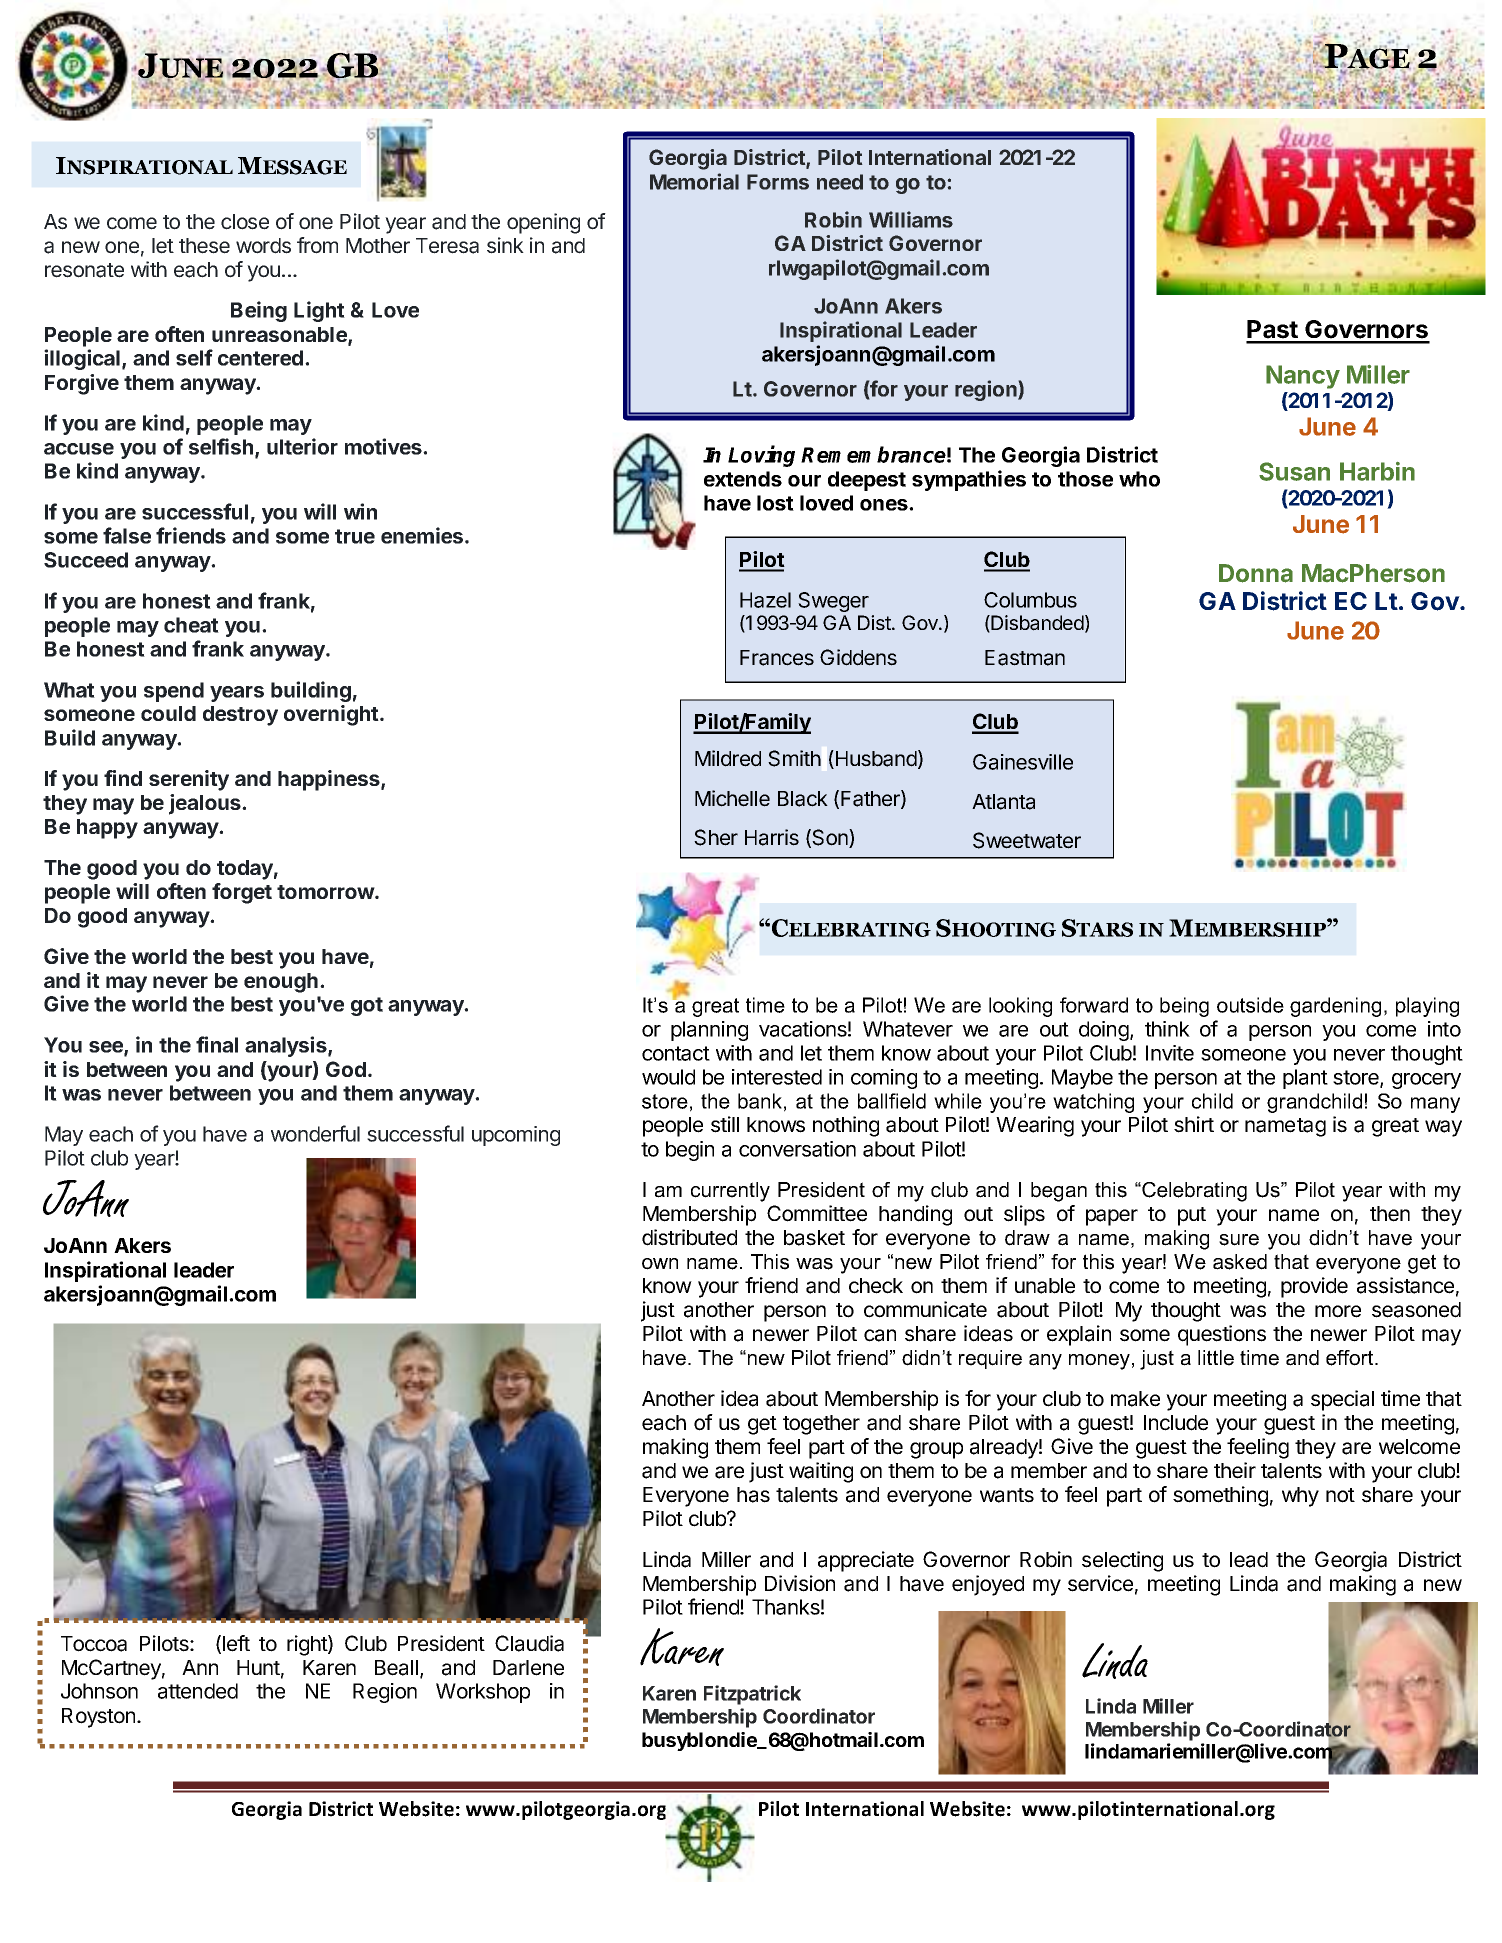 Image resolution: width=1502 pixels, height=1943 pixels. What do you see at coordinates (730, 1192) in the screenshot?
I see `currently` at bounding box center [730, 1192].
